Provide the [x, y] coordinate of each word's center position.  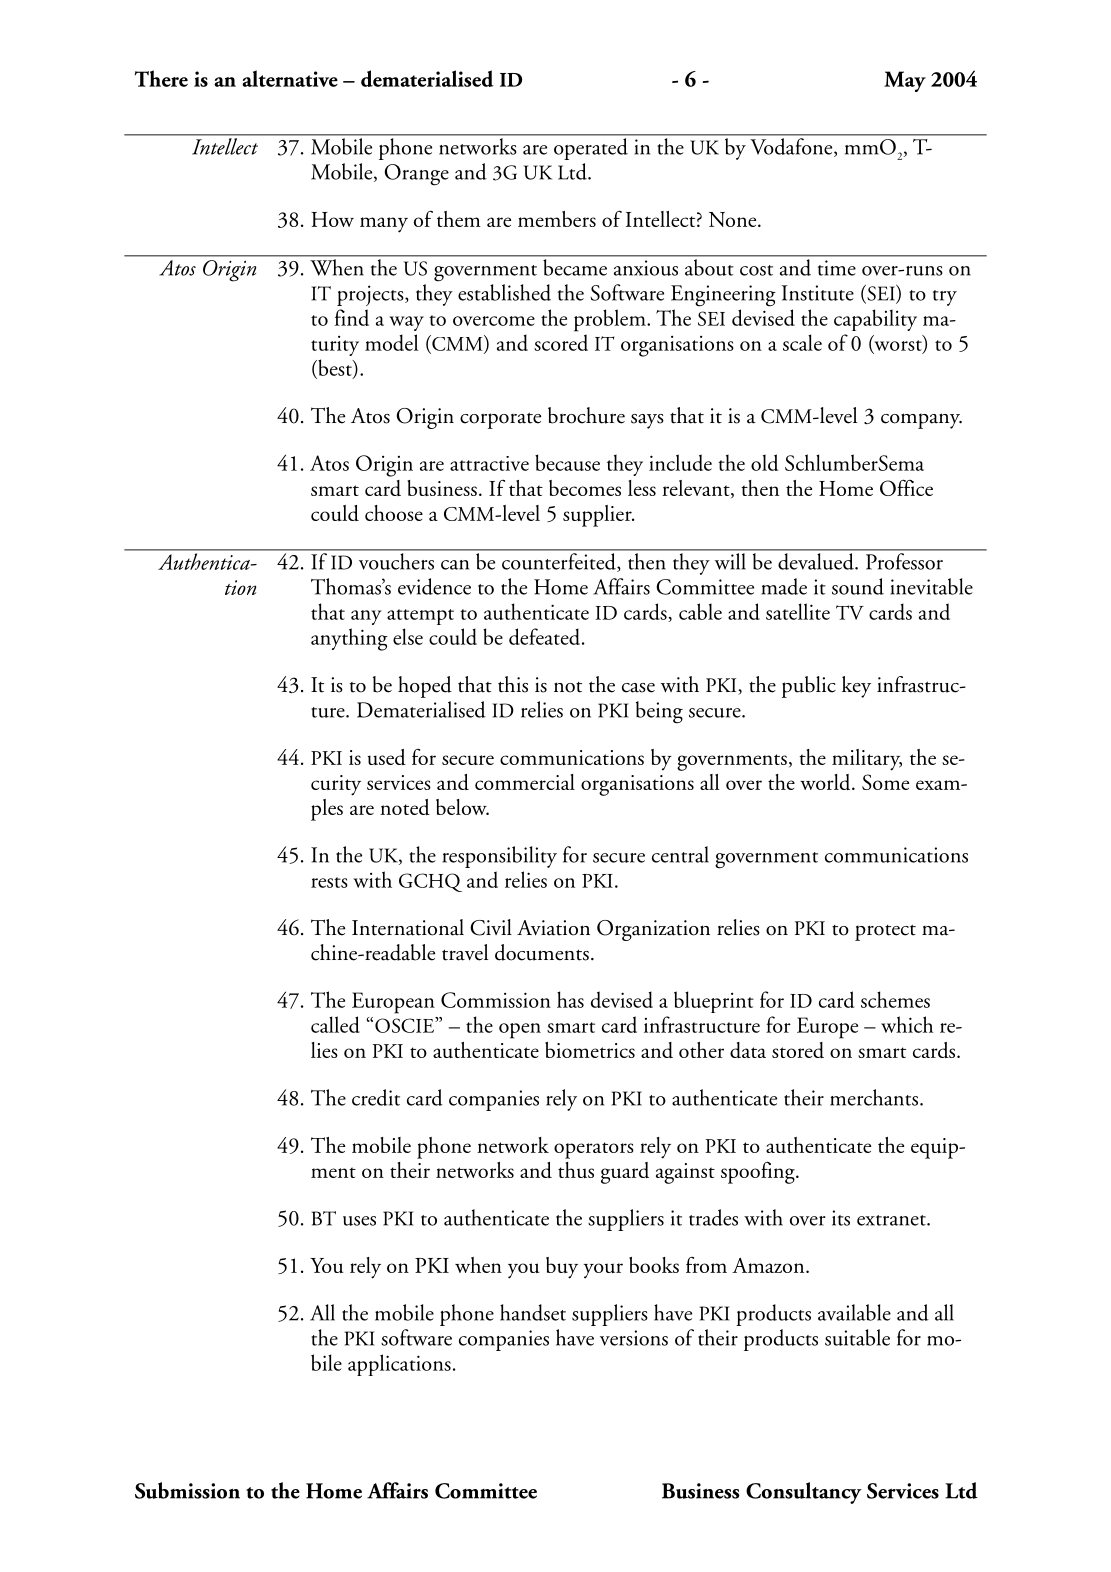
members [557, 219]
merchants [874, 1097]
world [826, 782]
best [335, 368]
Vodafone [793, 147]
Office [906, 487]
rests [329, 882]
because [567, 462]
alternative [290, 78]
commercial [525, 782]
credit [376, 1097]
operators [594, 1150]
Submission [187, 1490]
